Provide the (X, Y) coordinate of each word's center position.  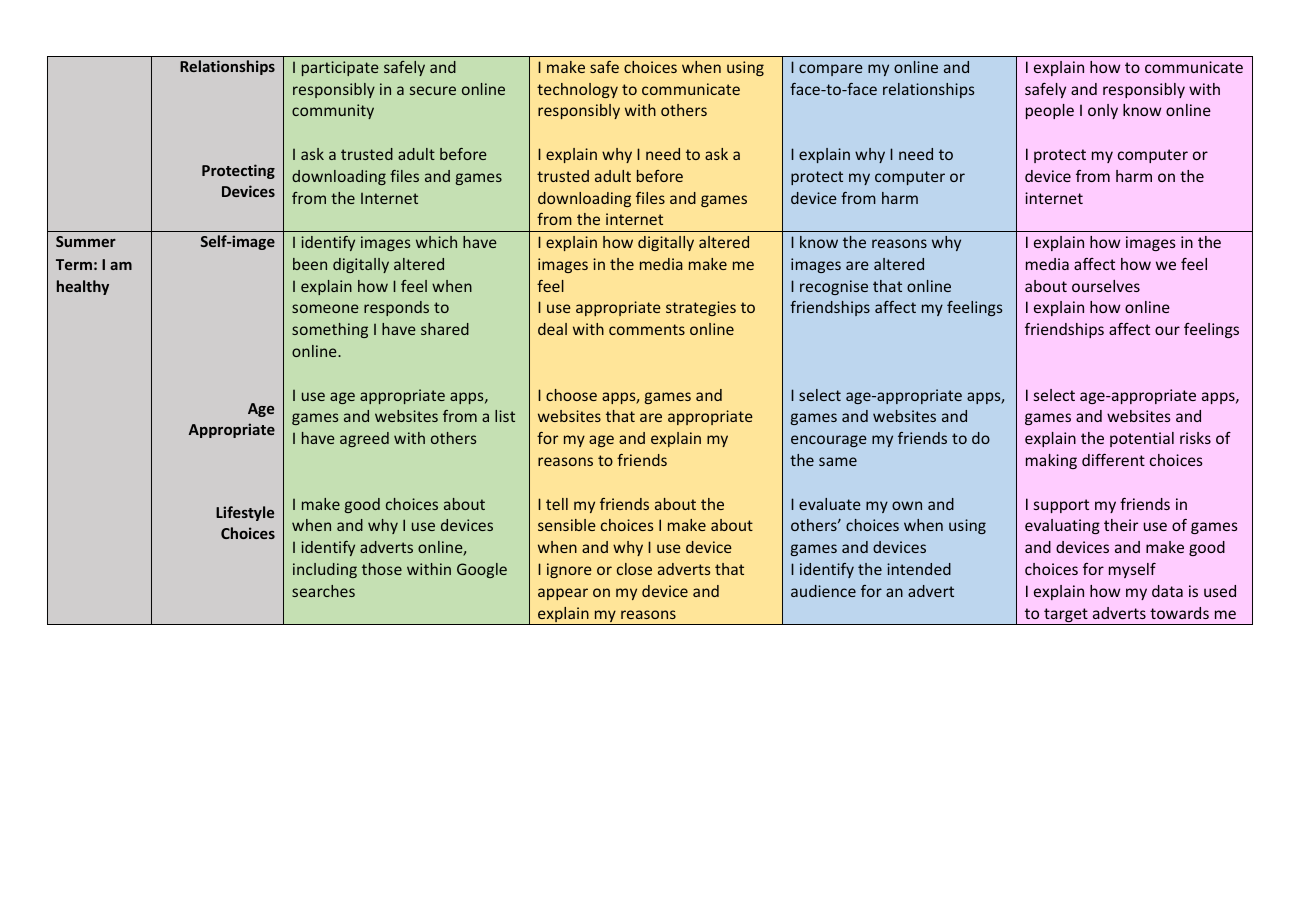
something (330, 330)
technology (577, 90)
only (1103, 111)
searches (323, 591)
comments (647, 329)
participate (340, 68)
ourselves (1106, 286)
